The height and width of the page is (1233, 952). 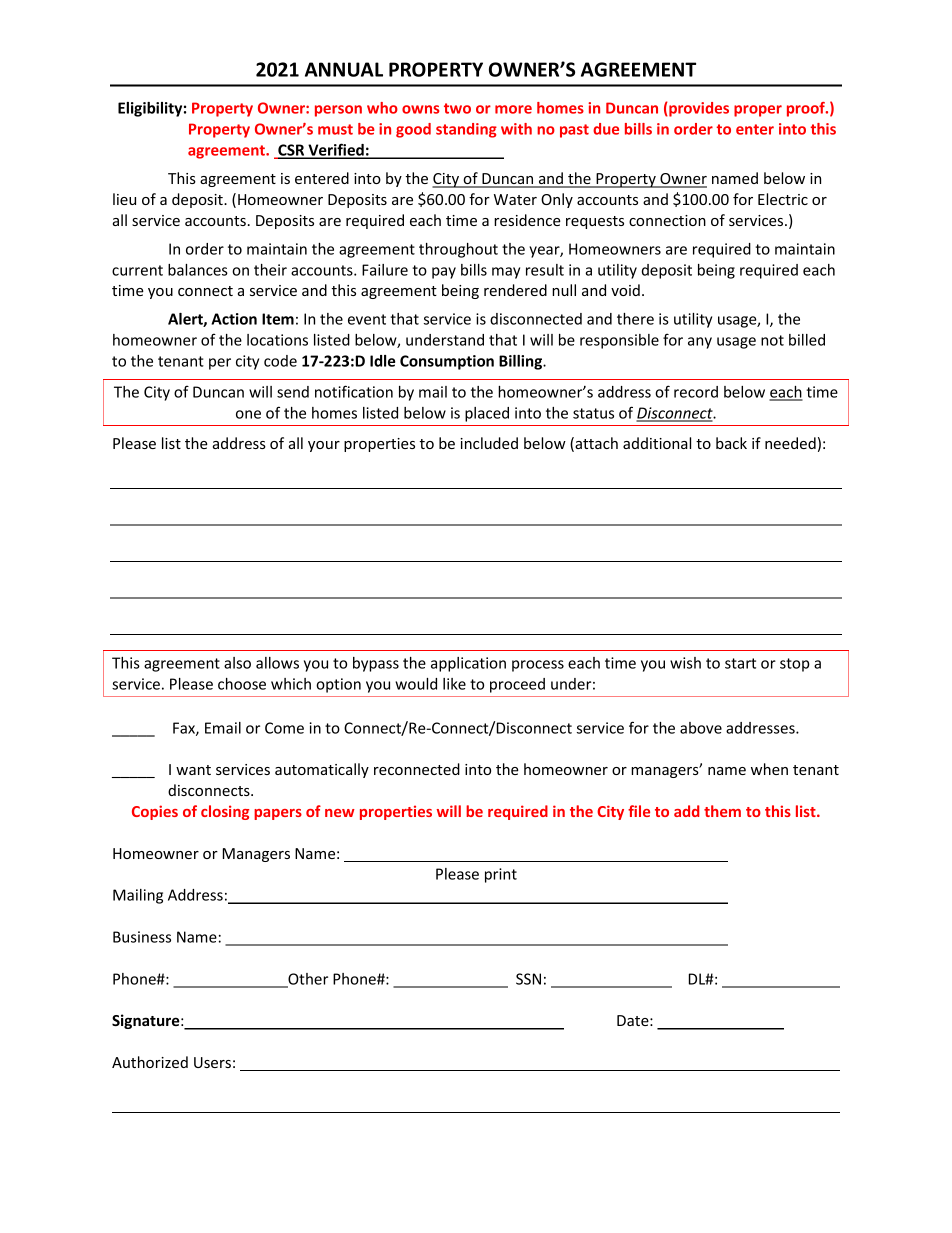 What do you see at coordinates (454, 684) in the page?
I see `like` at bounding box center [454, 684].
